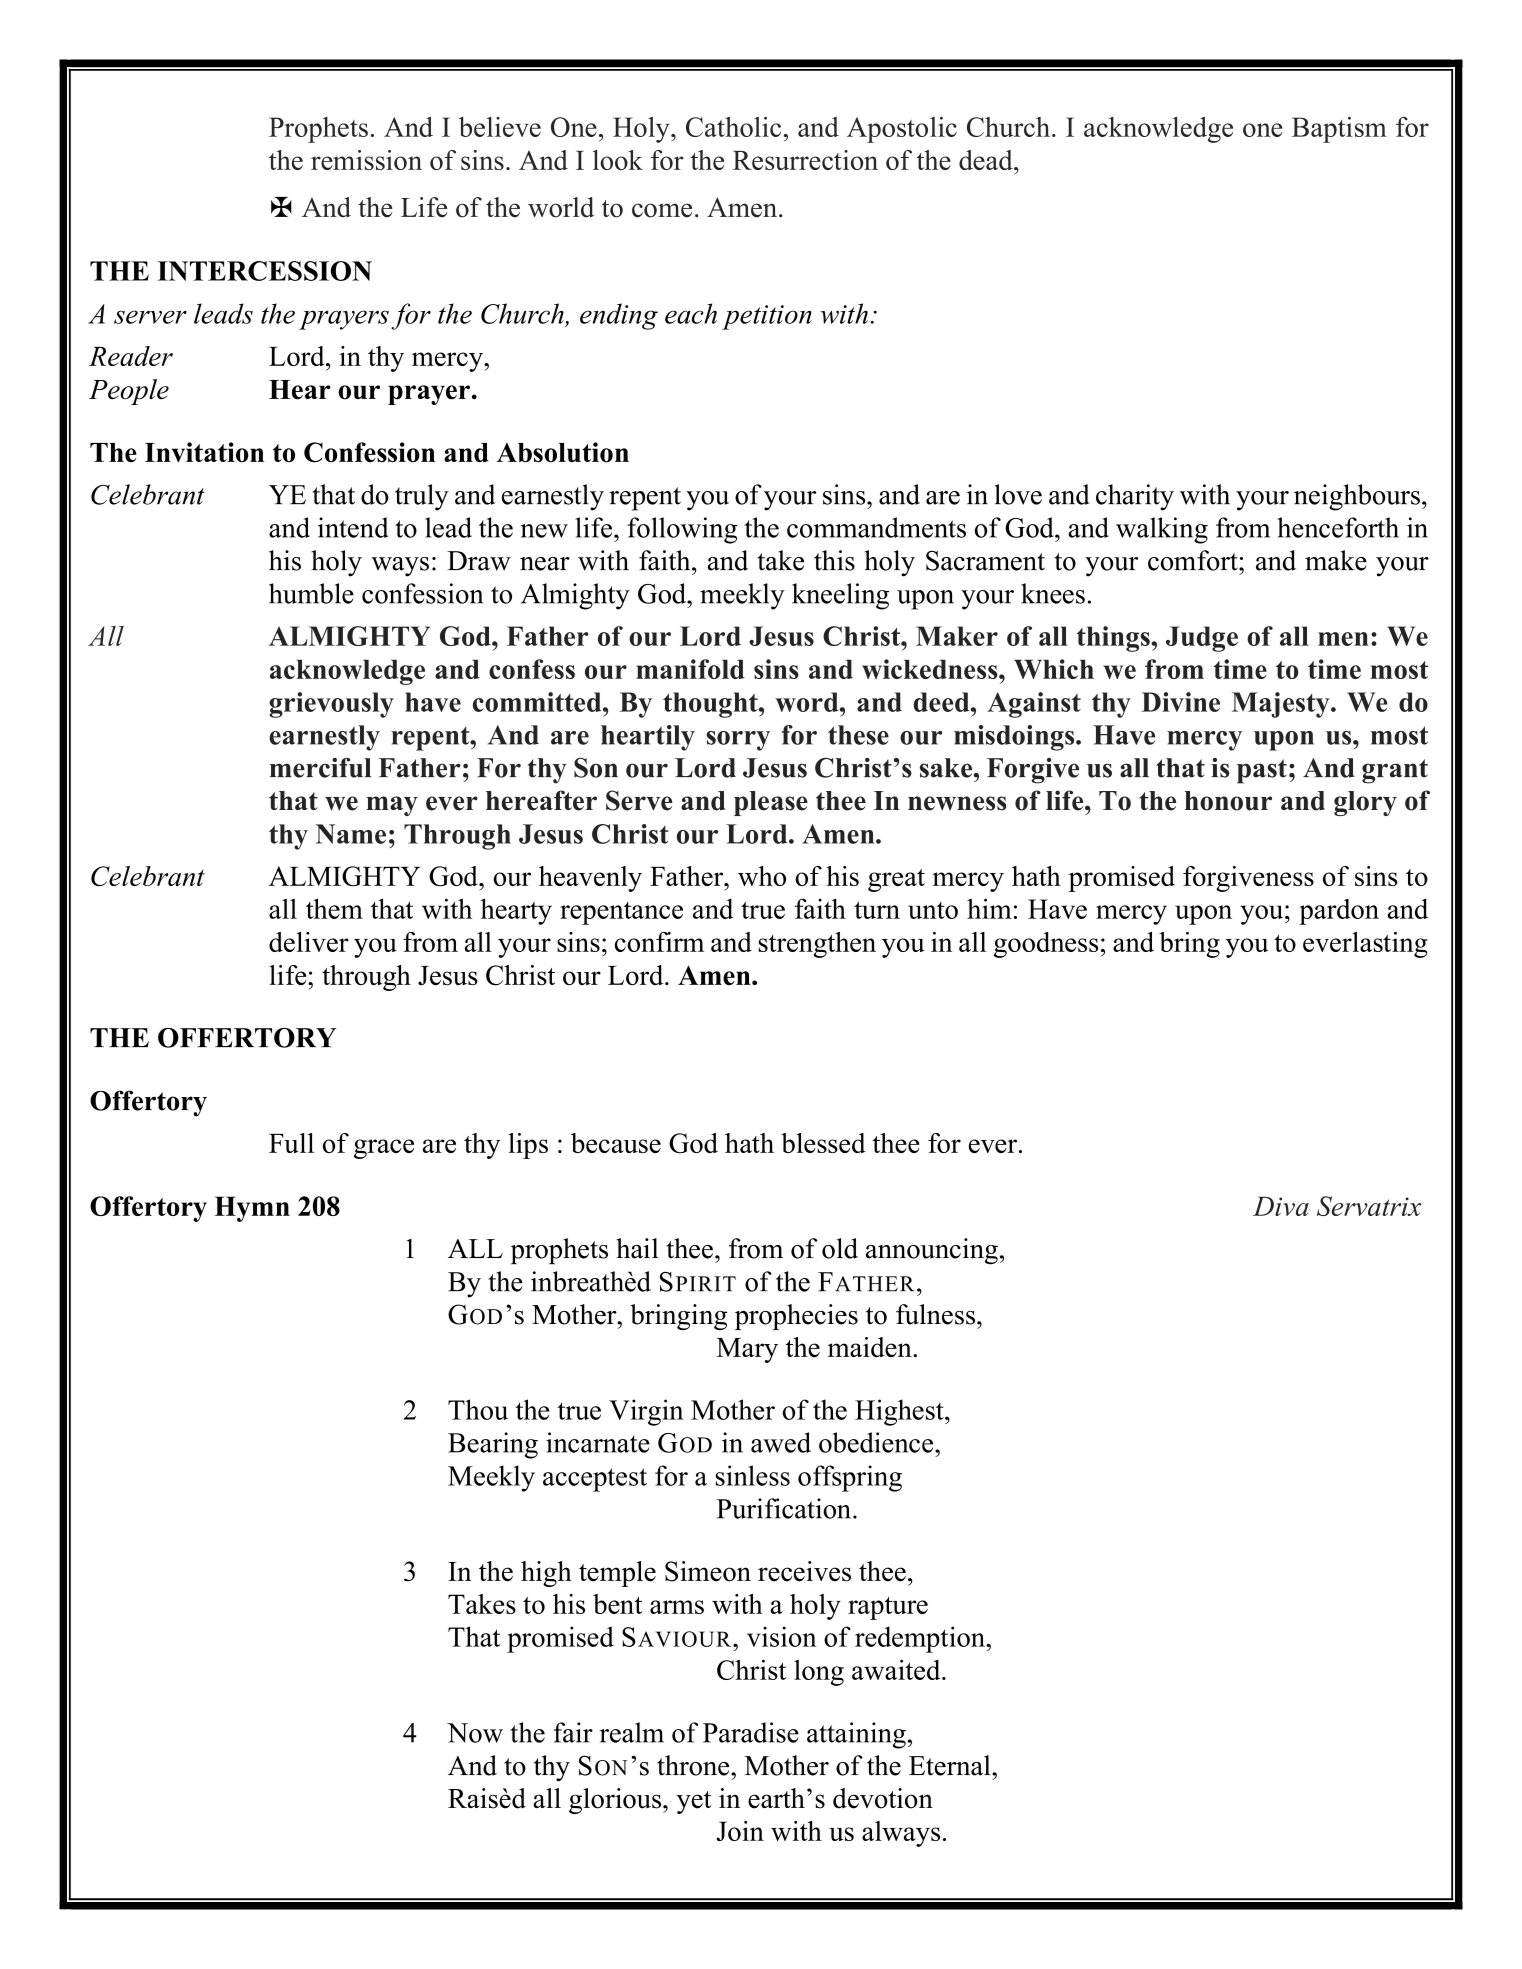 Image resolution: width=1522 pixels, height=1969 pixels. What do you see at coordinates (311, 593) in the screenshot?
I see `humble` at bounding box center [311, 593].
